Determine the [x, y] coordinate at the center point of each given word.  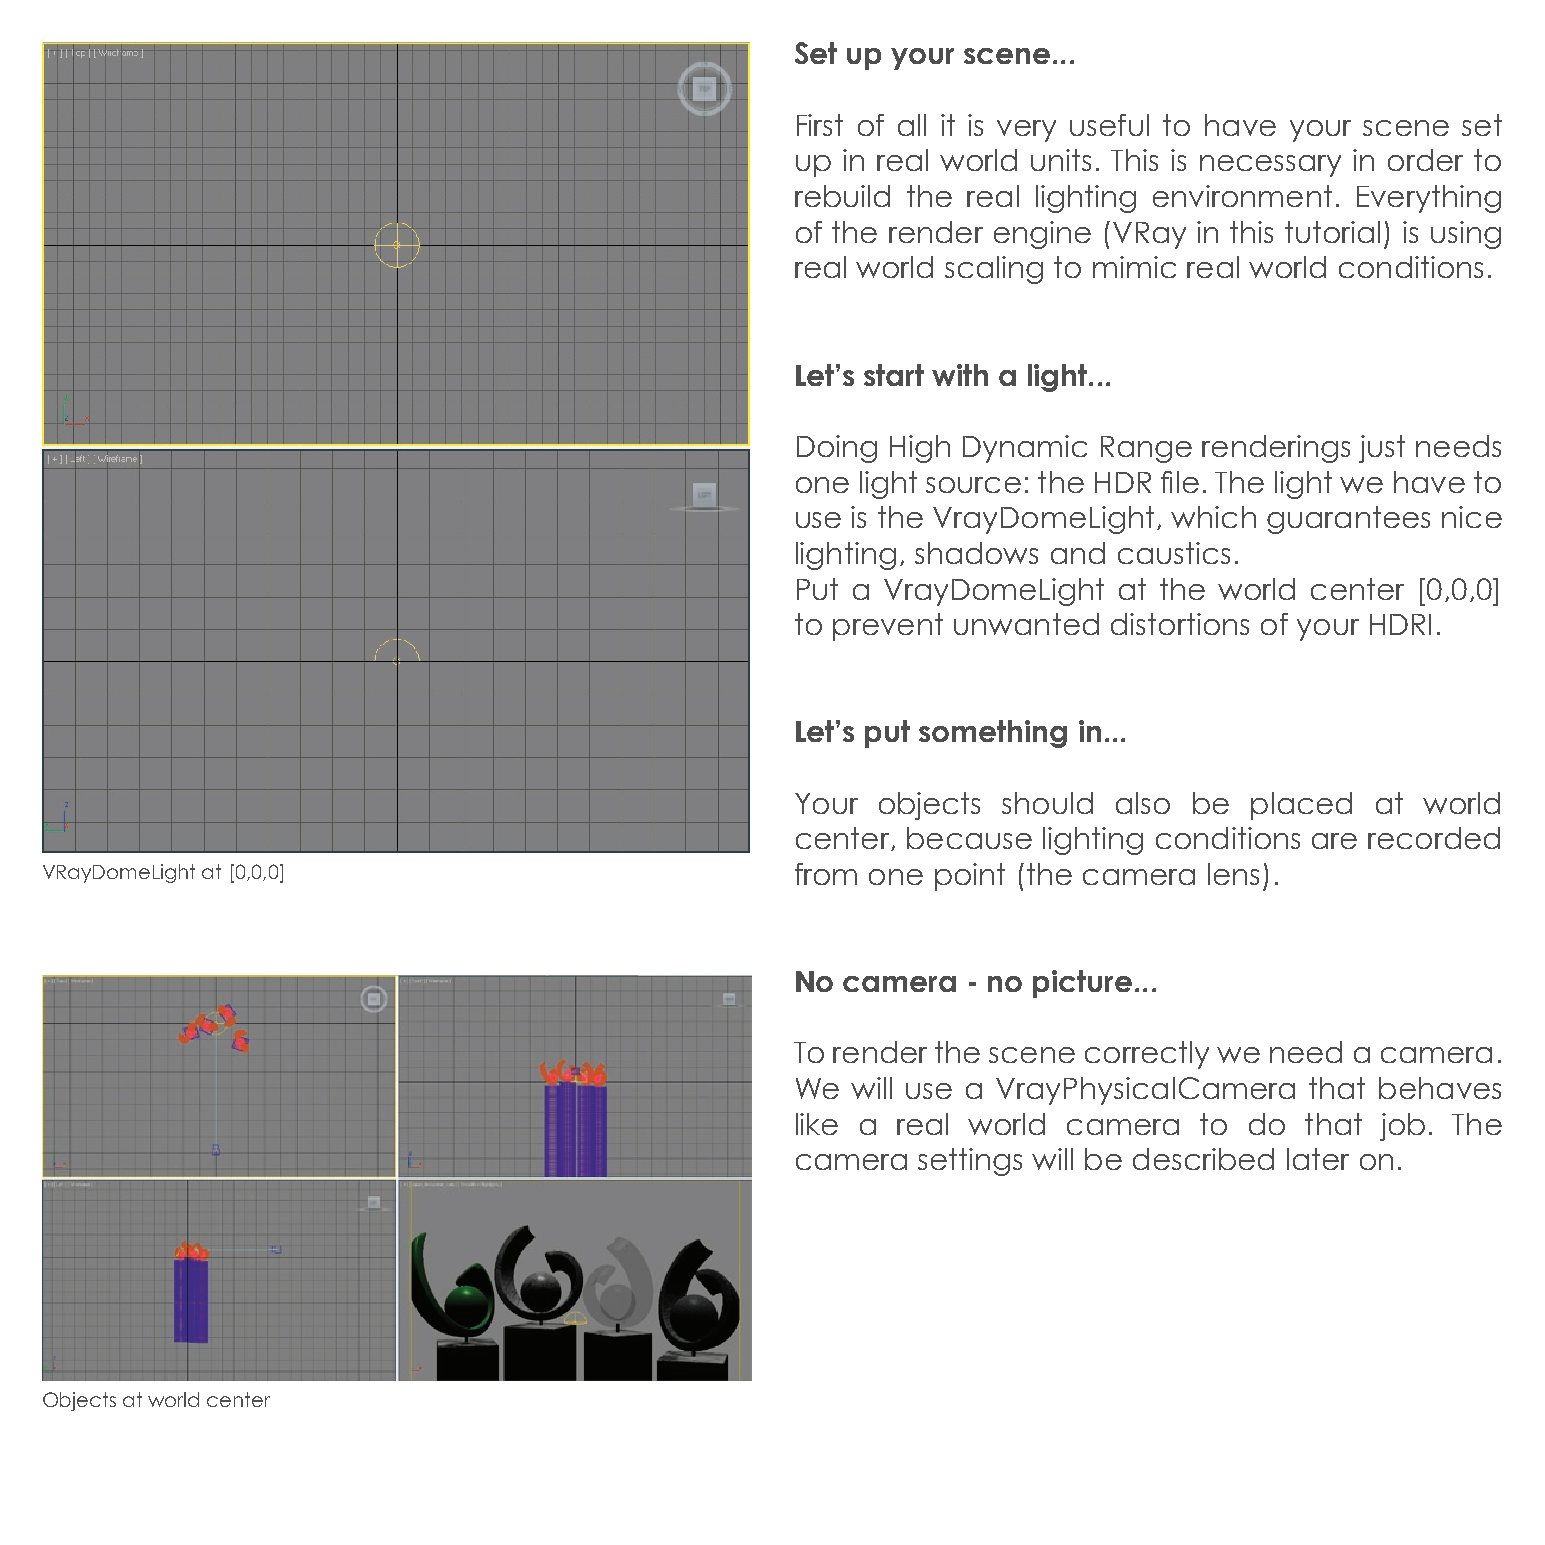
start [894, 375]
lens [1233, 874]
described [1203, 1159]
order [1425, 160]
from [826, 874]
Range [1146, 449]
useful [1109, 125]
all [912, 125]
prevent [888, 627]
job [1402, 1127]
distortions [1180, 624]
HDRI [1400, 624]
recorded [1434, 838]
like [817, 1124]
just [1382, 449]
